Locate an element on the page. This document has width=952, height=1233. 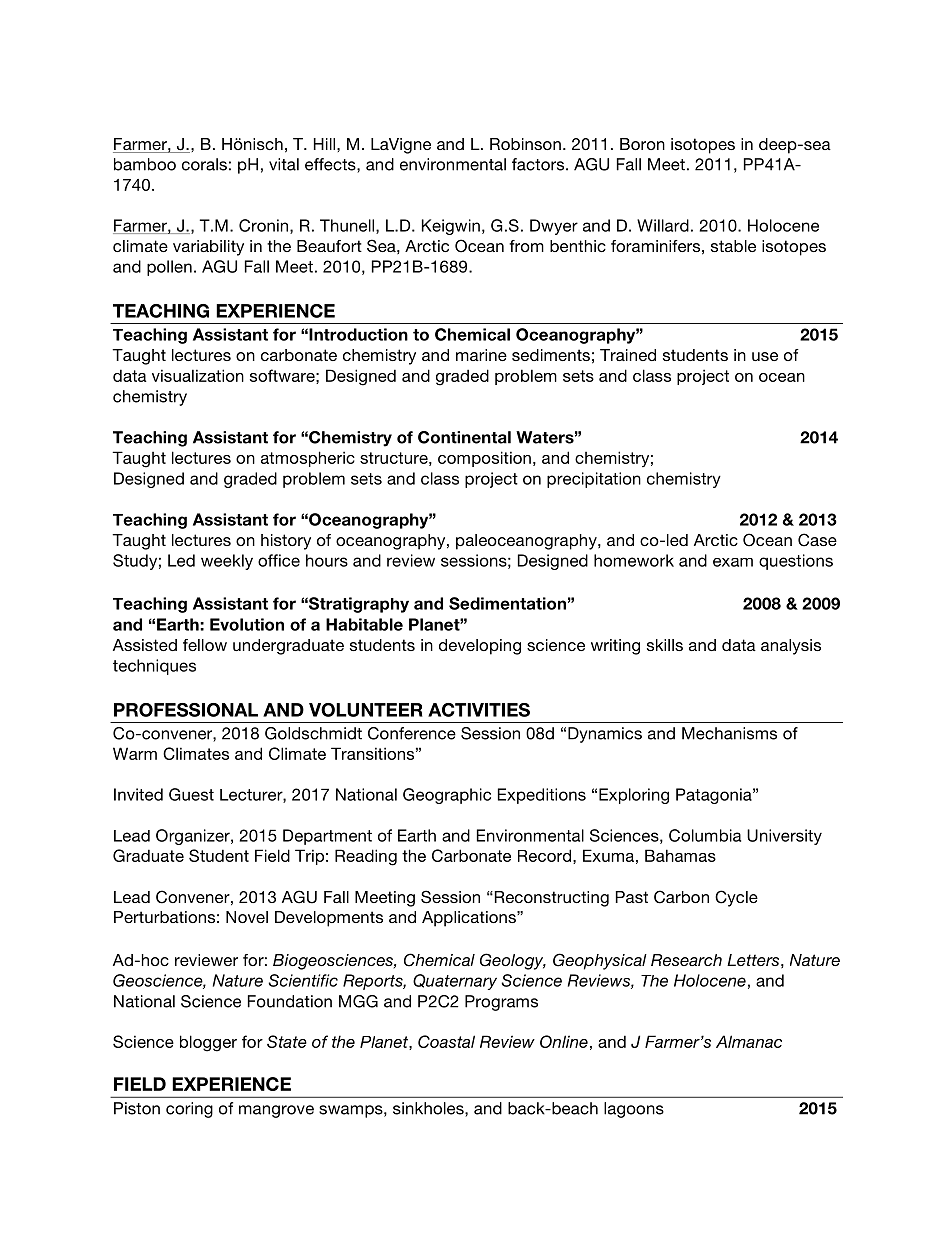
Continental is located at coordinates (464, 437).
